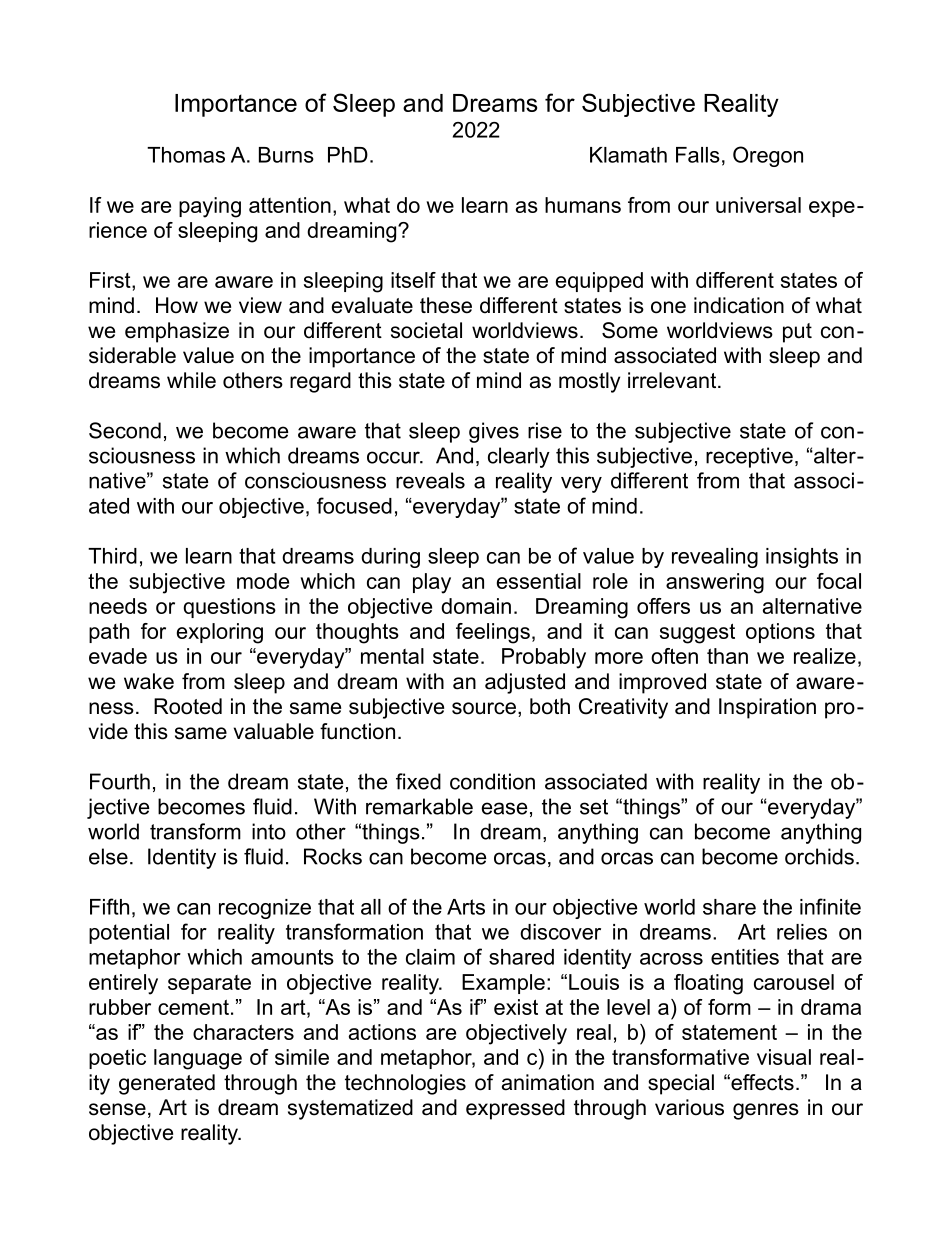 This screenshot has height=1233, width=952. Describe the element at coordinates (515, 1109) in the screenshot. I see `expressed` at that location.
